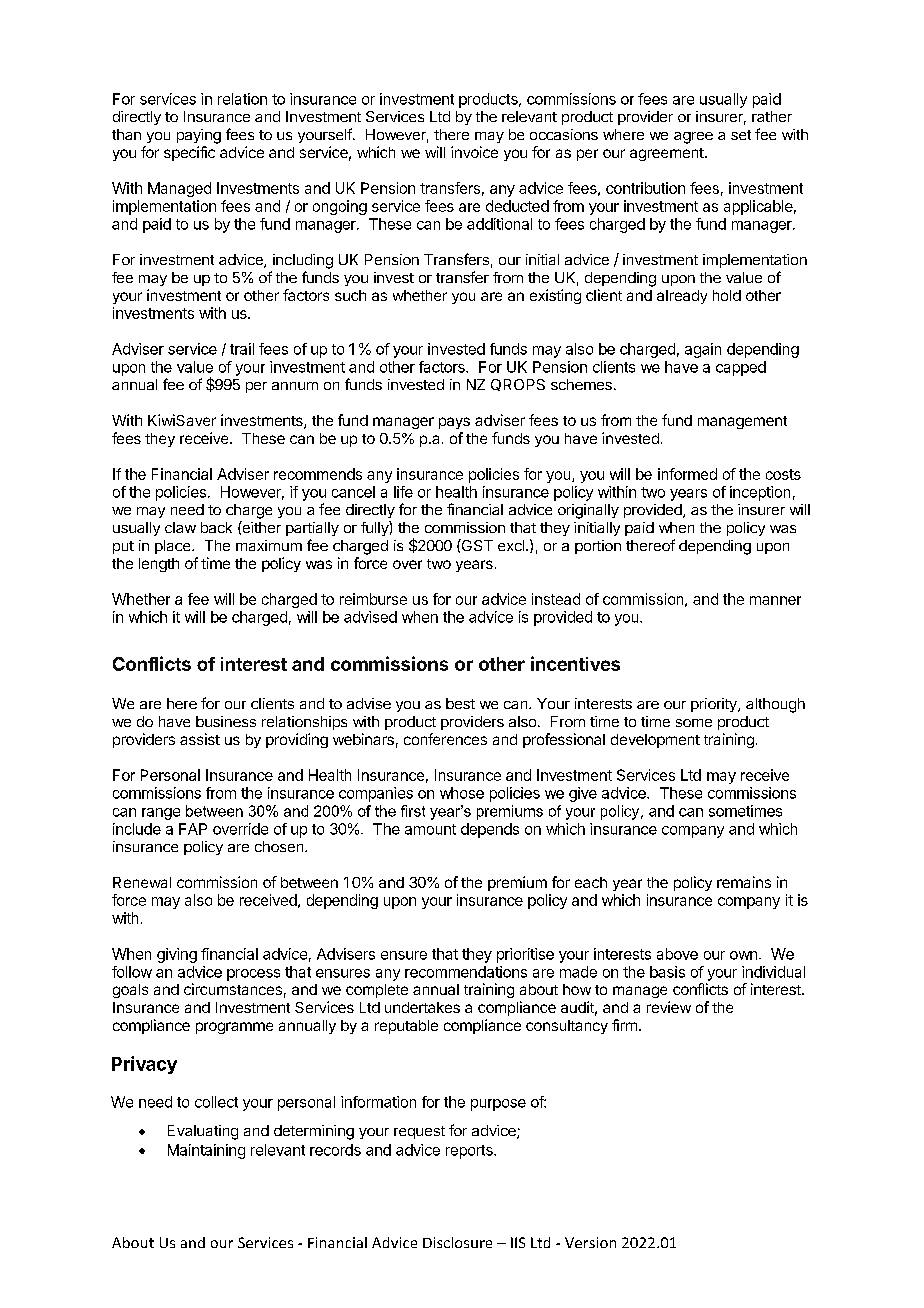 This screenshot has height=1308, width=924. What do you see at coordinates (466, 972) in the screenshot?
I see `recommendations` at bounding box center [466, 972].
